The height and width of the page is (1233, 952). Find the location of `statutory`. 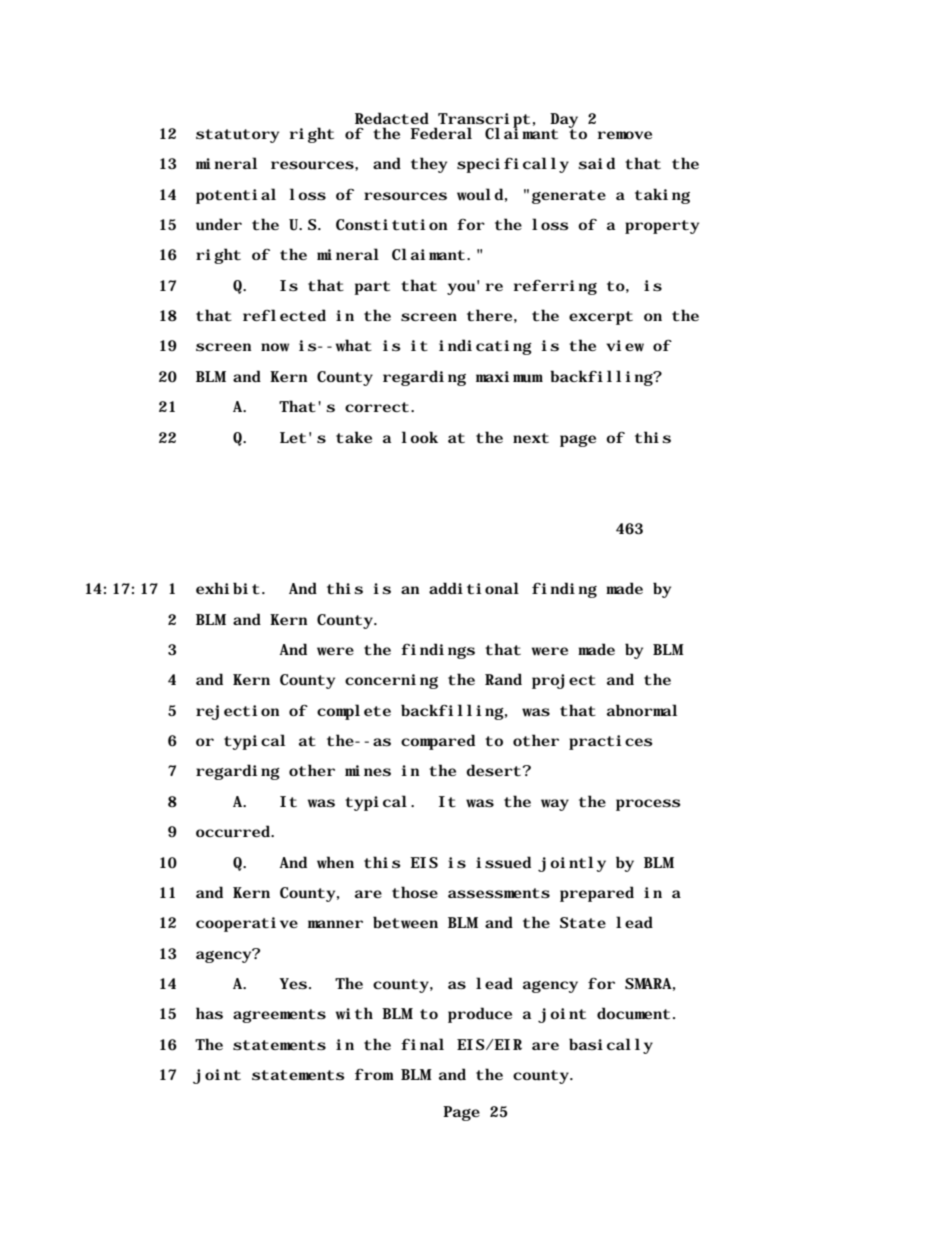

statutory is located at coordinates (237, 136).
